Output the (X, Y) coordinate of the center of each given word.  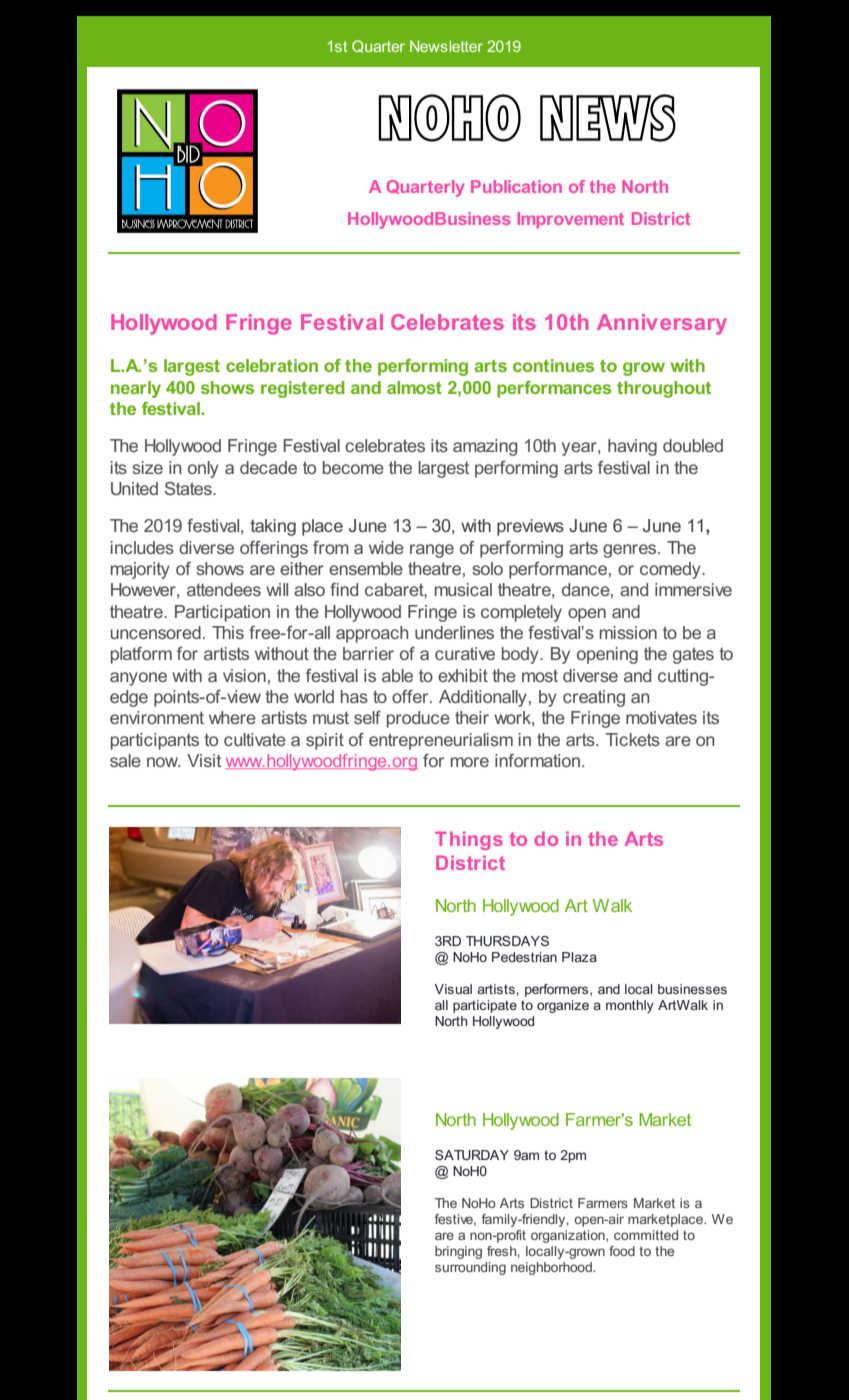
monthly (630, 1006)
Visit (204, 760)
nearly (136, 389)
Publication (516, 186)
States (189, 488)
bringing (458, 1252)
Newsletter (446, 46)
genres (631, 551)
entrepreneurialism (441, 741)
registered (303, 389)
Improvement (571, 220)
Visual (453, 989)
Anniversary (662, 324)
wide (386, 547)
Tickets (632, 739)
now (163, 762)
